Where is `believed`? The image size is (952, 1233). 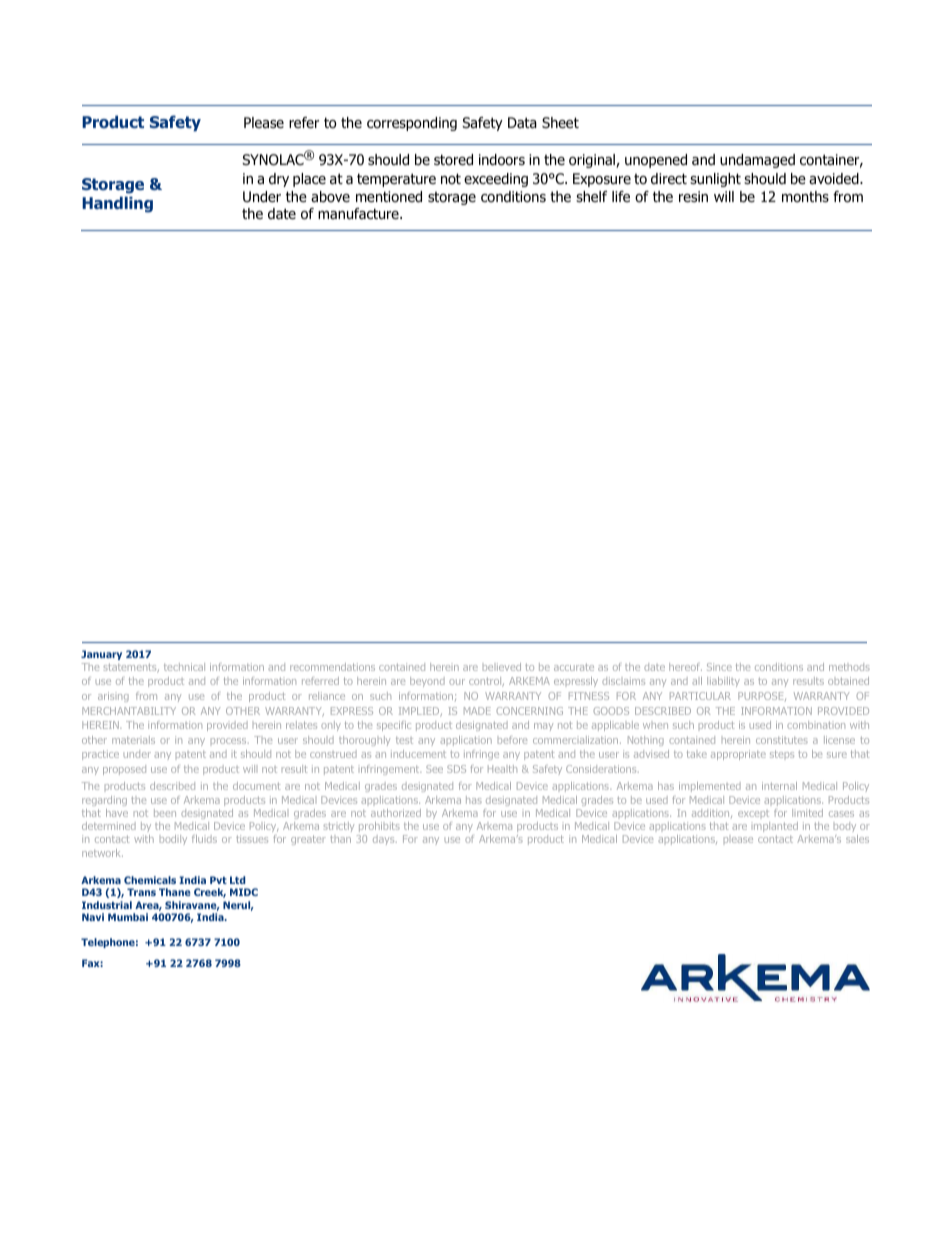 believed is located at coordinates (502, 667).
